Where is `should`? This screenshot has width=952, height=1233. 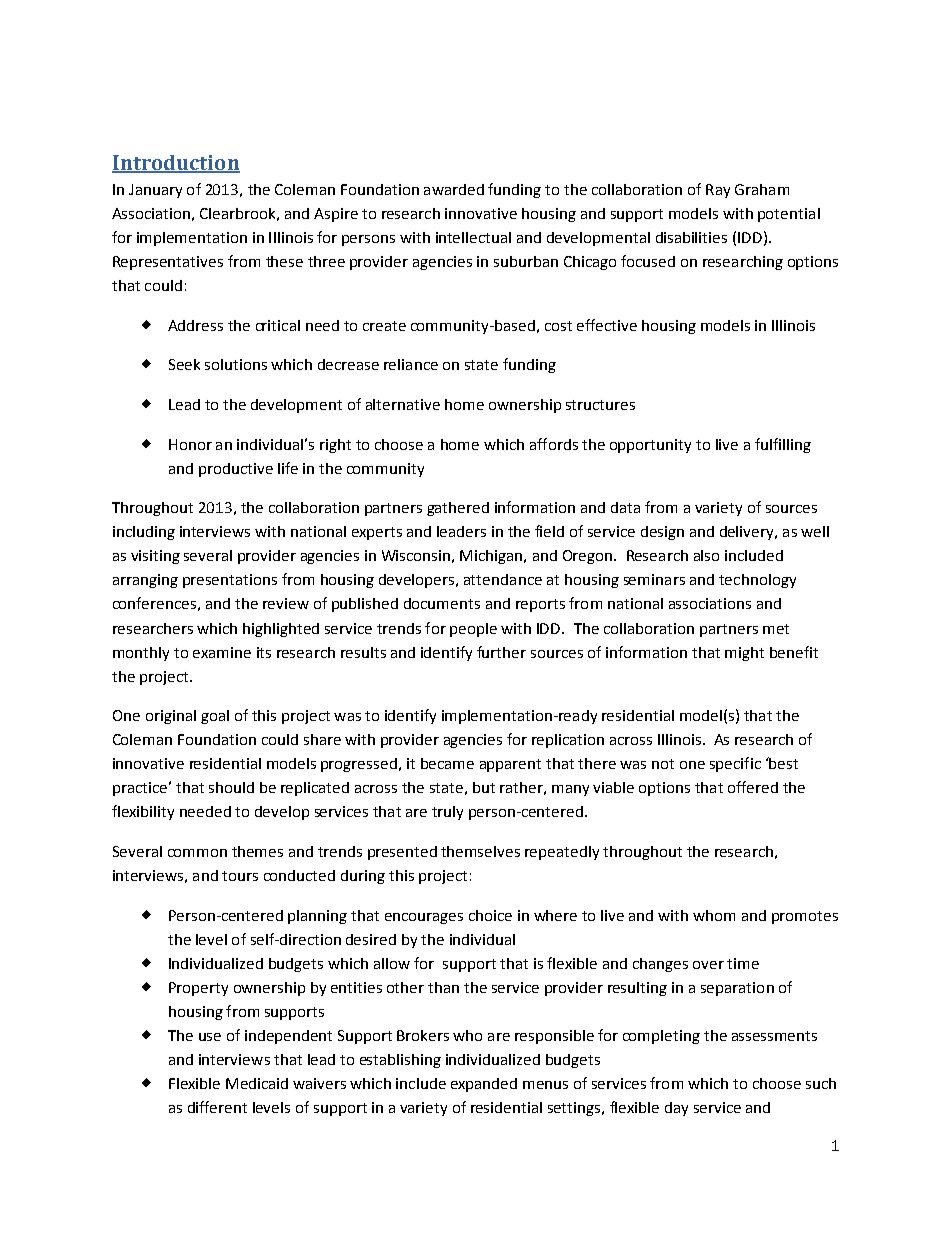
should is located at coordinates (231, 787).
